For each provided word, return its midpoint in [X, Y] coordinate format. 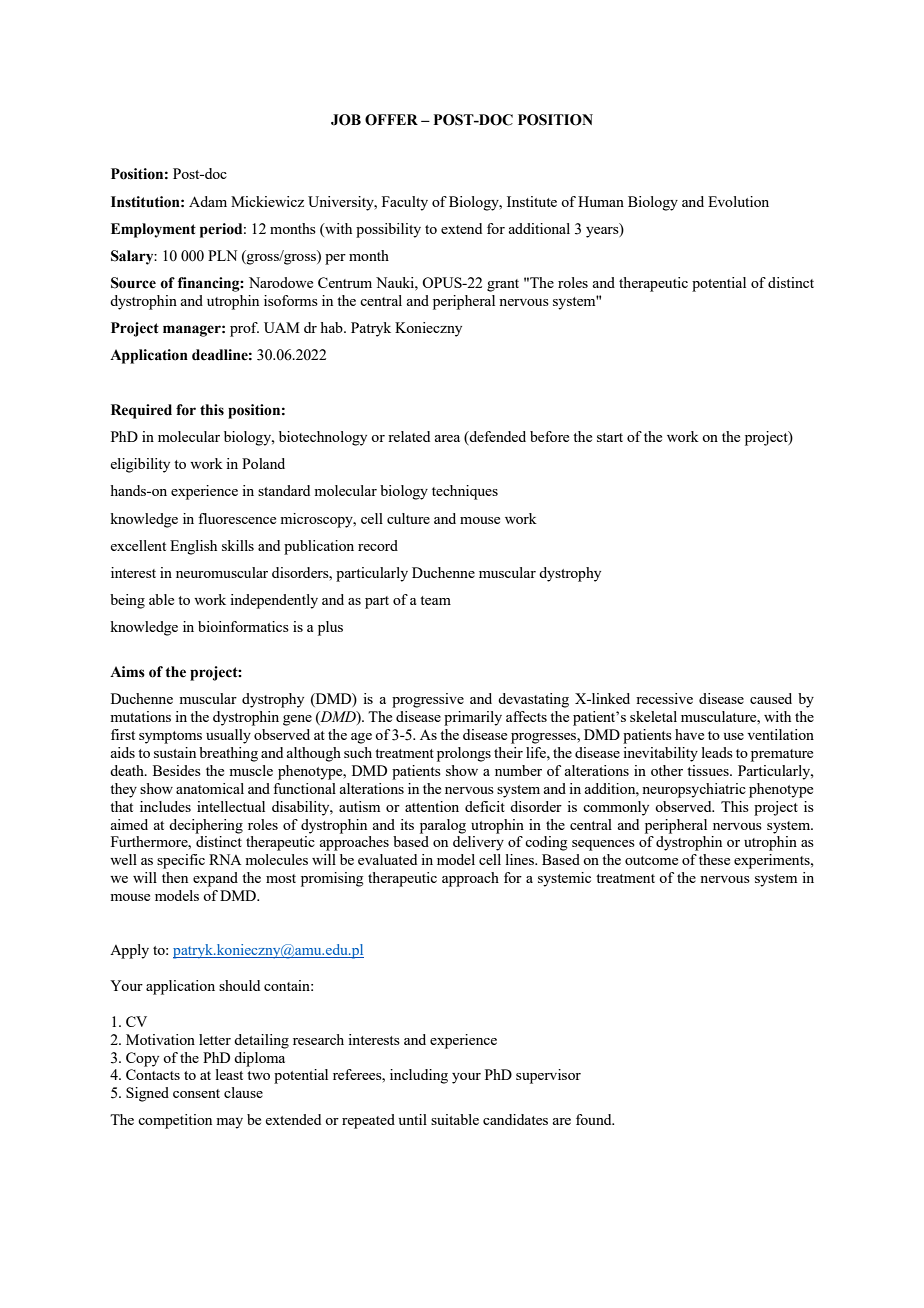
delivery [478, 843]
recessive [664, 698]
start [610, 437]
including [419, 1076]
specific [181, 861]
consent [196, 1093]
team [435, 600]
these [714, 859]
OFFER [391, 120]
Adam [208, 201]
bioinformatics [243, 626]
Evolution [738, 201]
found [595, 1119]
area [447, 438]
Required [141, 411]
